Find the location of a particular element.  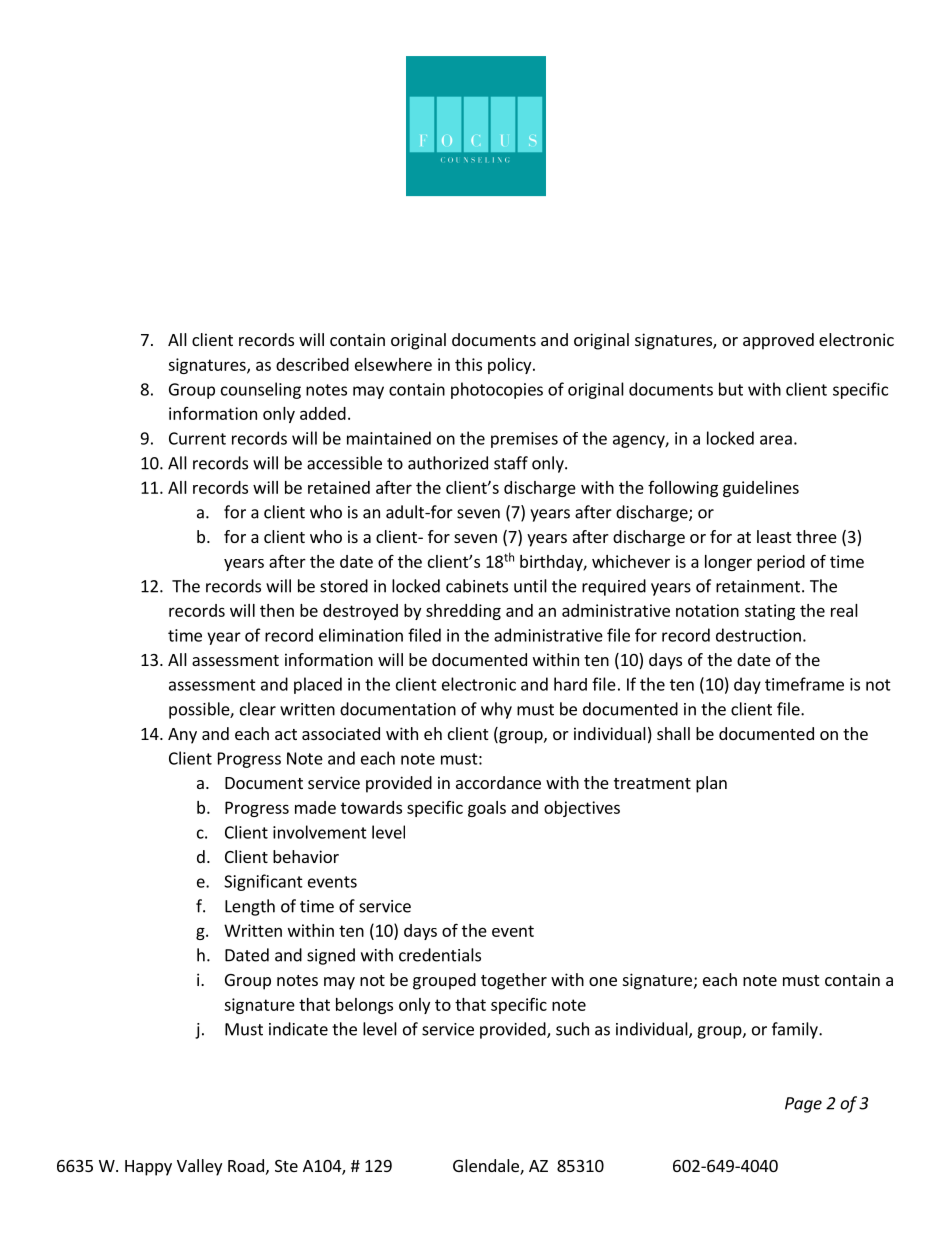

approved is located at coordinates (778, 341).
